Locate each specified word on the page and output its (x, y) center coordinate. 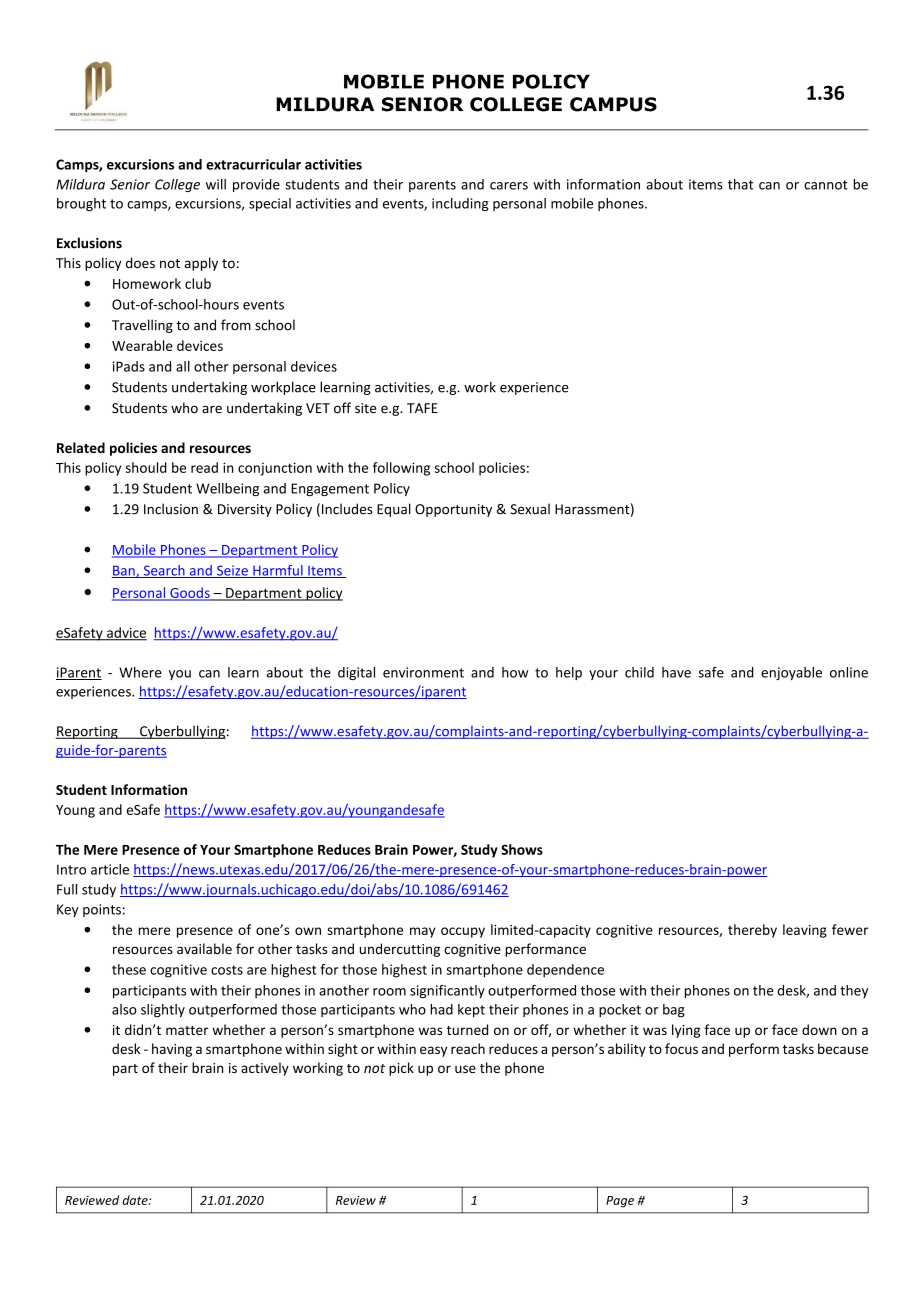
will (216, 184)
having (172, 1050)
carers (509, 186)
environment (423, 672)
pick (401, 1069)
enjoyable (791, 673)
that (740, 184)
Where (140, 672)
